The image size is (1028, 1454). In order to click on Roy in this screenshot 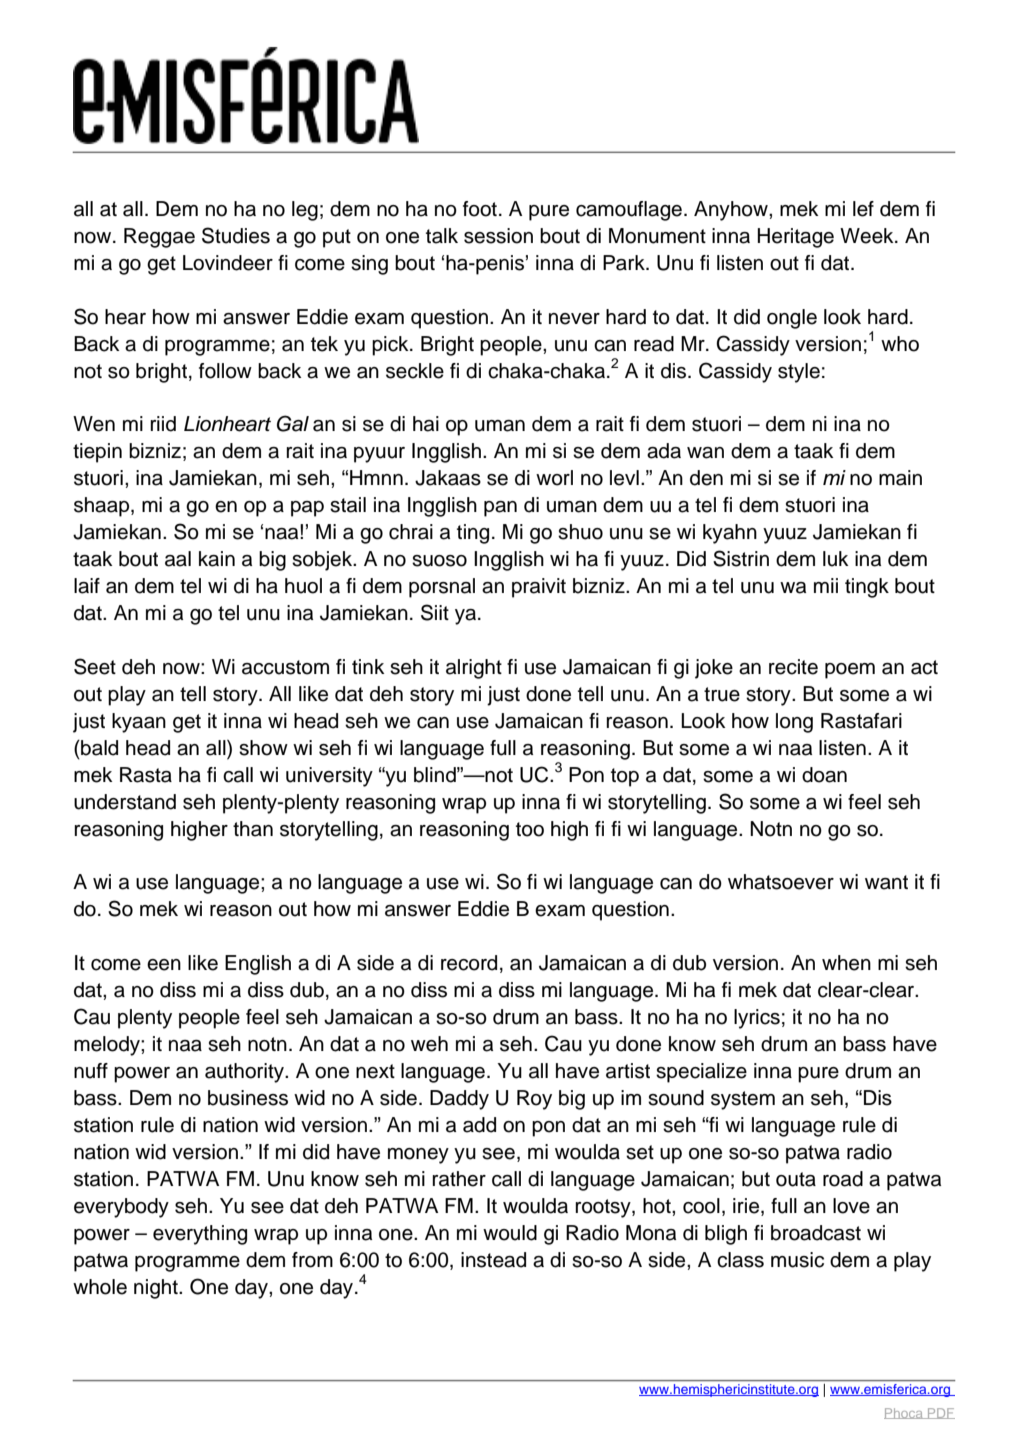, I will do `click(534, 1100)`.
